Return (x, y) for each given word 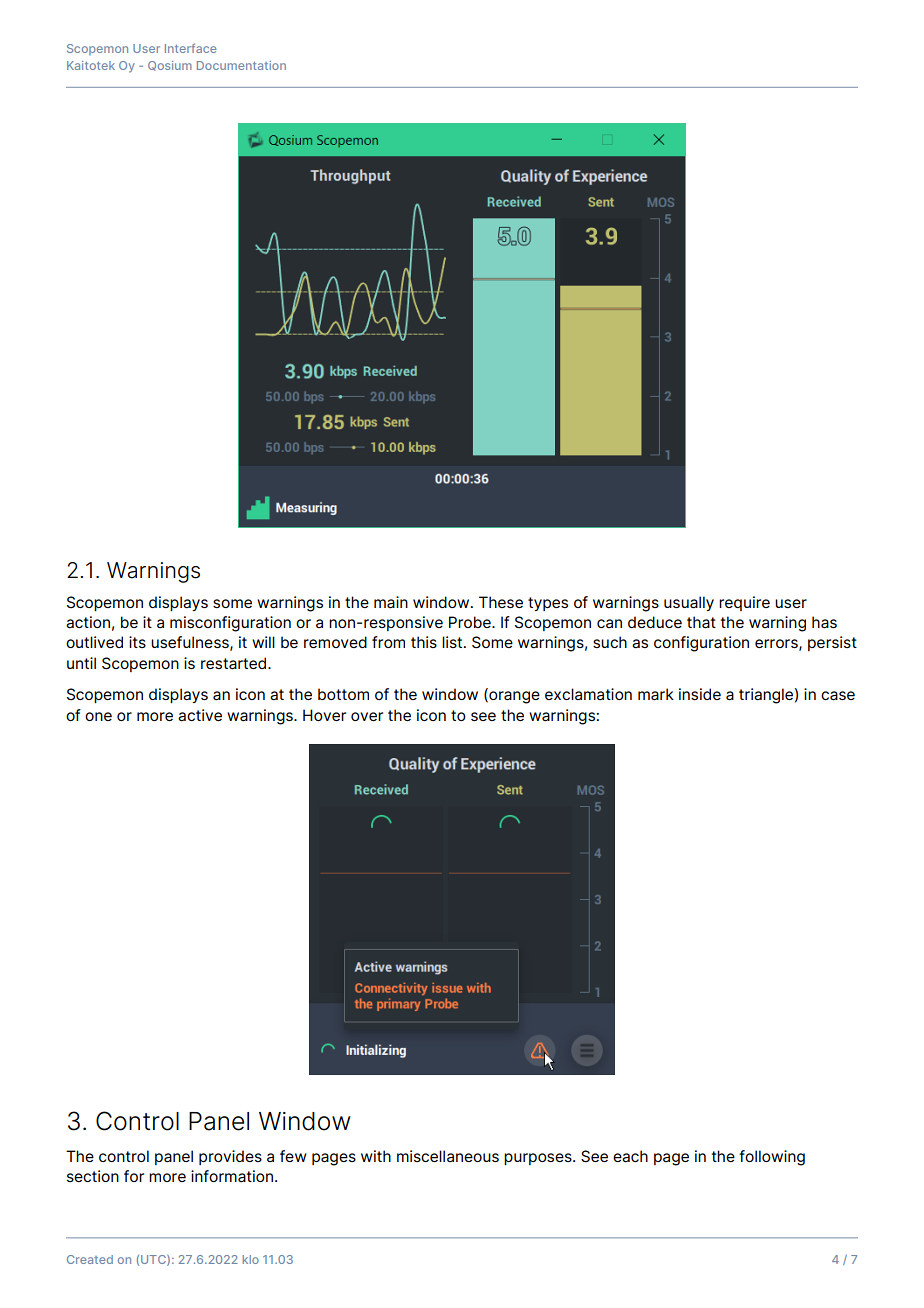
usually (689, 603)
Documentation (241, 65)
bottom (343, 694)
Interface (191, 48)
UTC (154, 1260)
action (88, 622)
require (744, 603)
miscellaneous (448, 1156)
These (501, 602)
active (200, 715)
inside (700, 694)
